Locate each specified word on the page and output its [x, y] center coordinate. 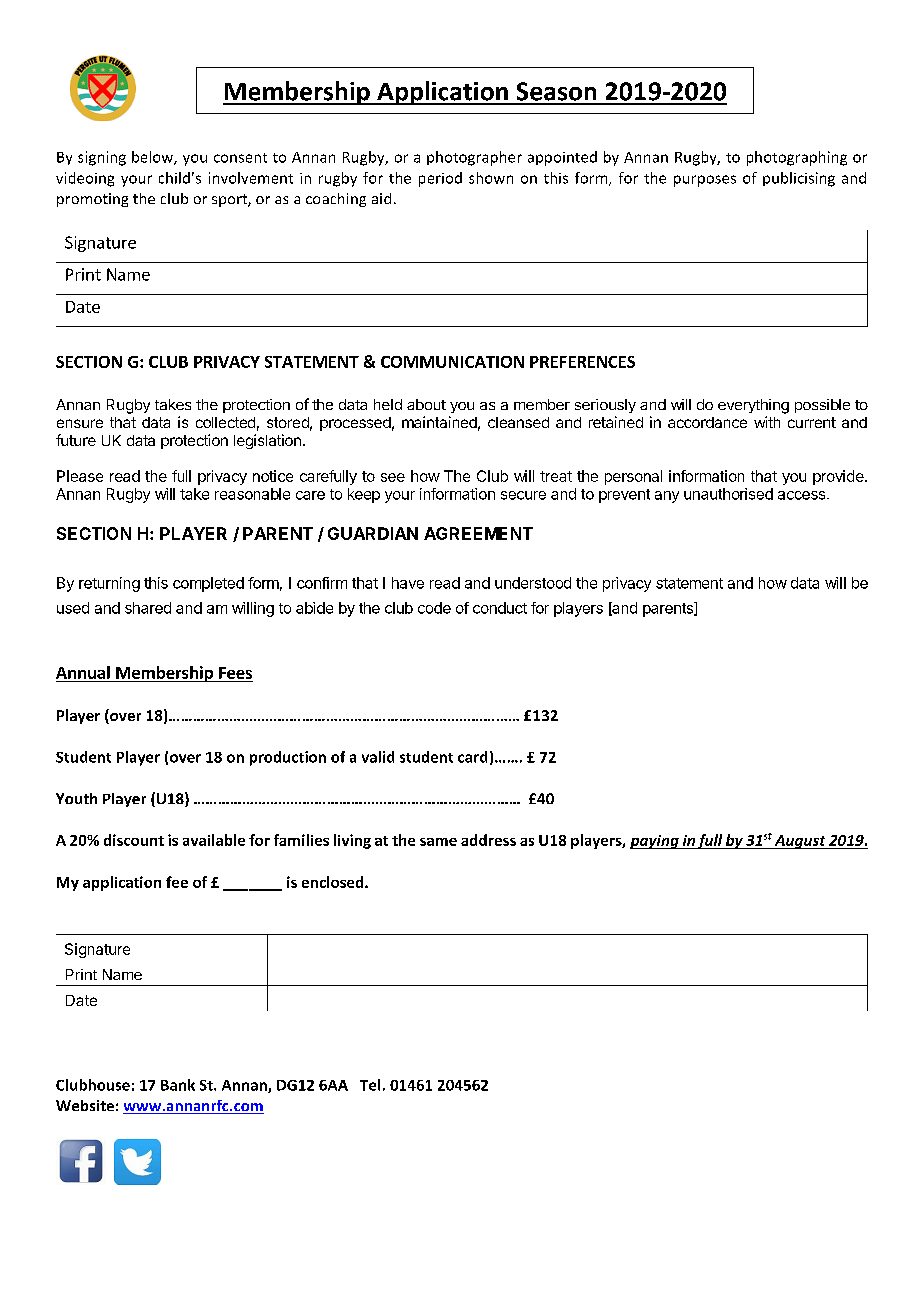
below [153, 158]
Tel [370, 1085]
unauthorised [728, 494]
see [393, 477]
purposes [705, 181]
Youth [76, 798]
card [472, 757]
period [440, 179]
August [800, 842]
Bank [178, 1085]
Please [80, 476]
